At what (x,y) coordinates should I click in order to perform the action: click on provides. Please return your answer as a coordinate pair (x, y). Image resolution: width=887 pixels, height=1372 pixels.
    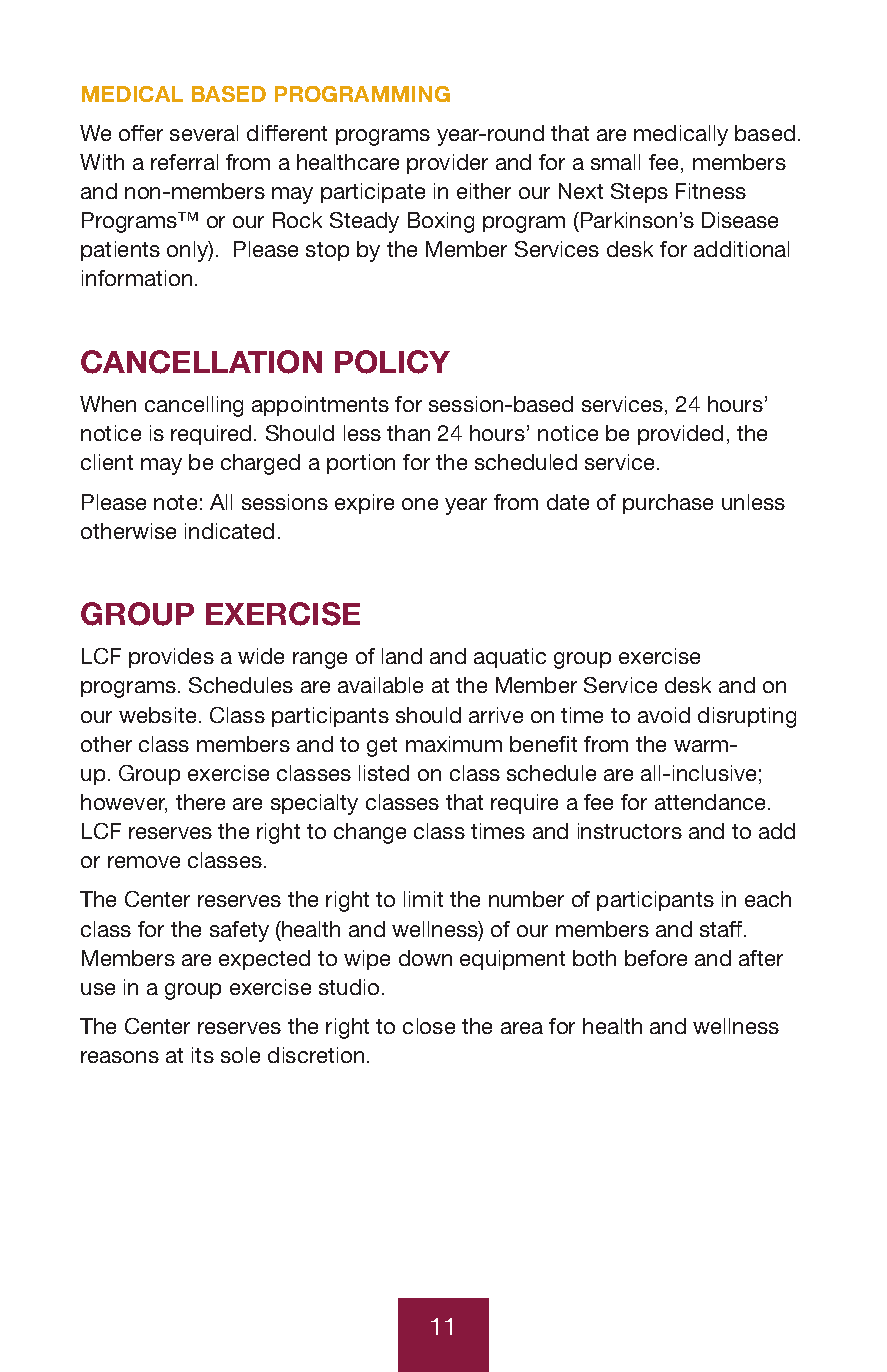
    Looking at the image, I should click on (171, 658).
